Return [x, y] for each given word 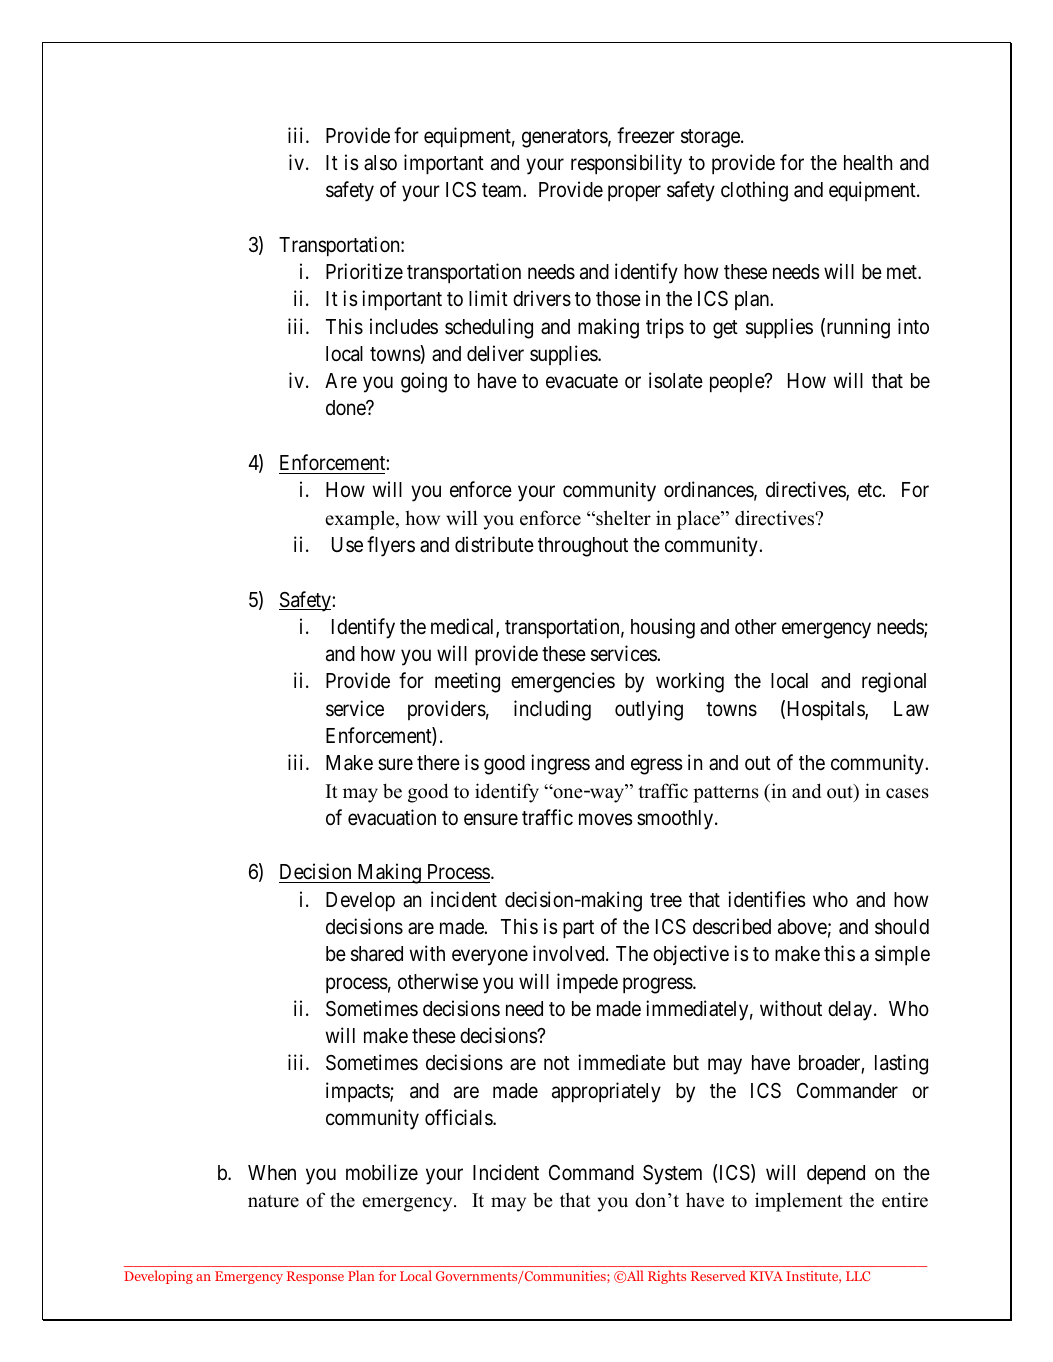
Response [315, 1277]
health [868, 163]
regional [894, 682]
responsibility [626, 164]
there [438, 763]
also [380, 163]
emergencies [563, 682]
